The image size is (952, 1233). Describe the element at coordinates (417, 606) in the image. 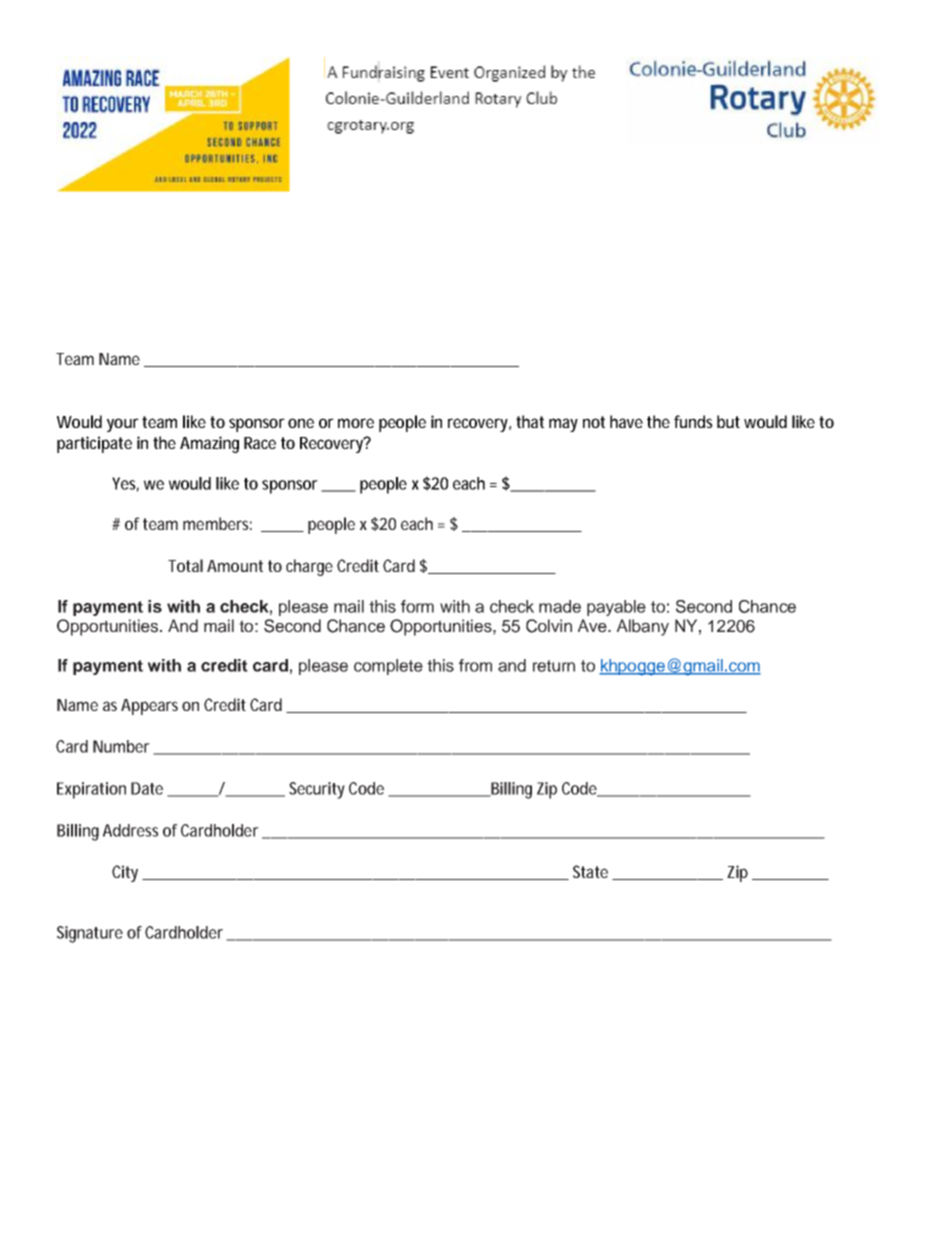

I see `form` at that location.
